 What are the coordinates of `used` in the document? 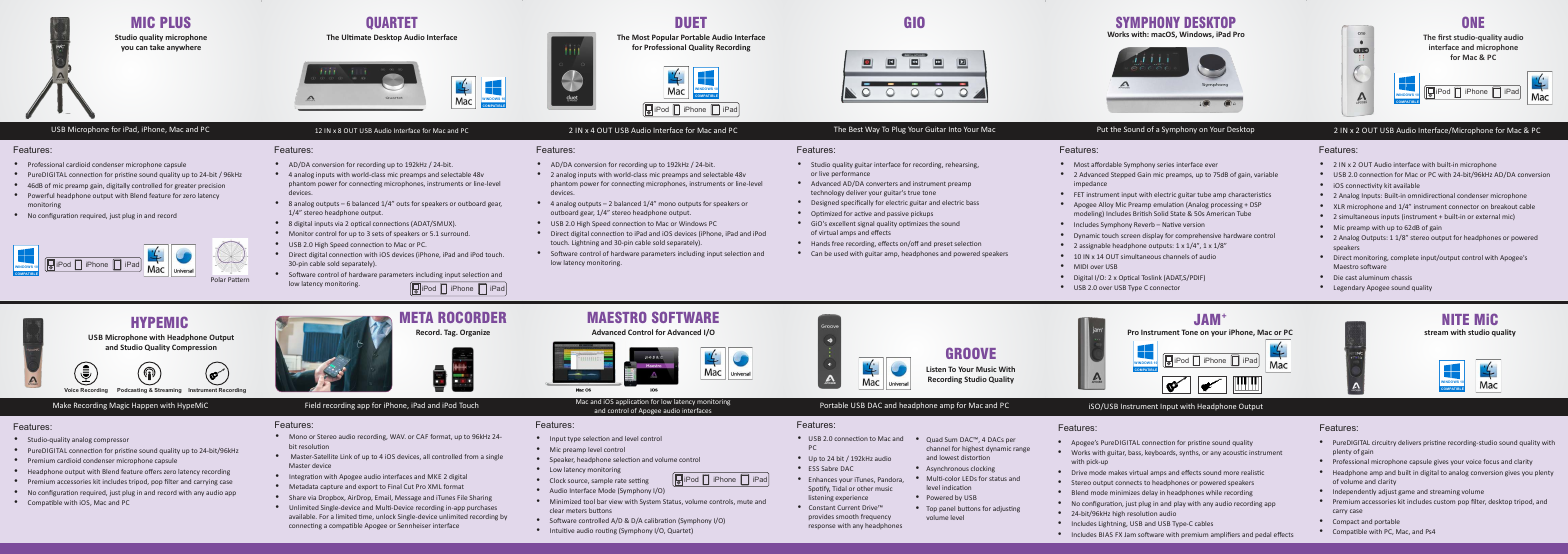 It's located at (841, 253).
